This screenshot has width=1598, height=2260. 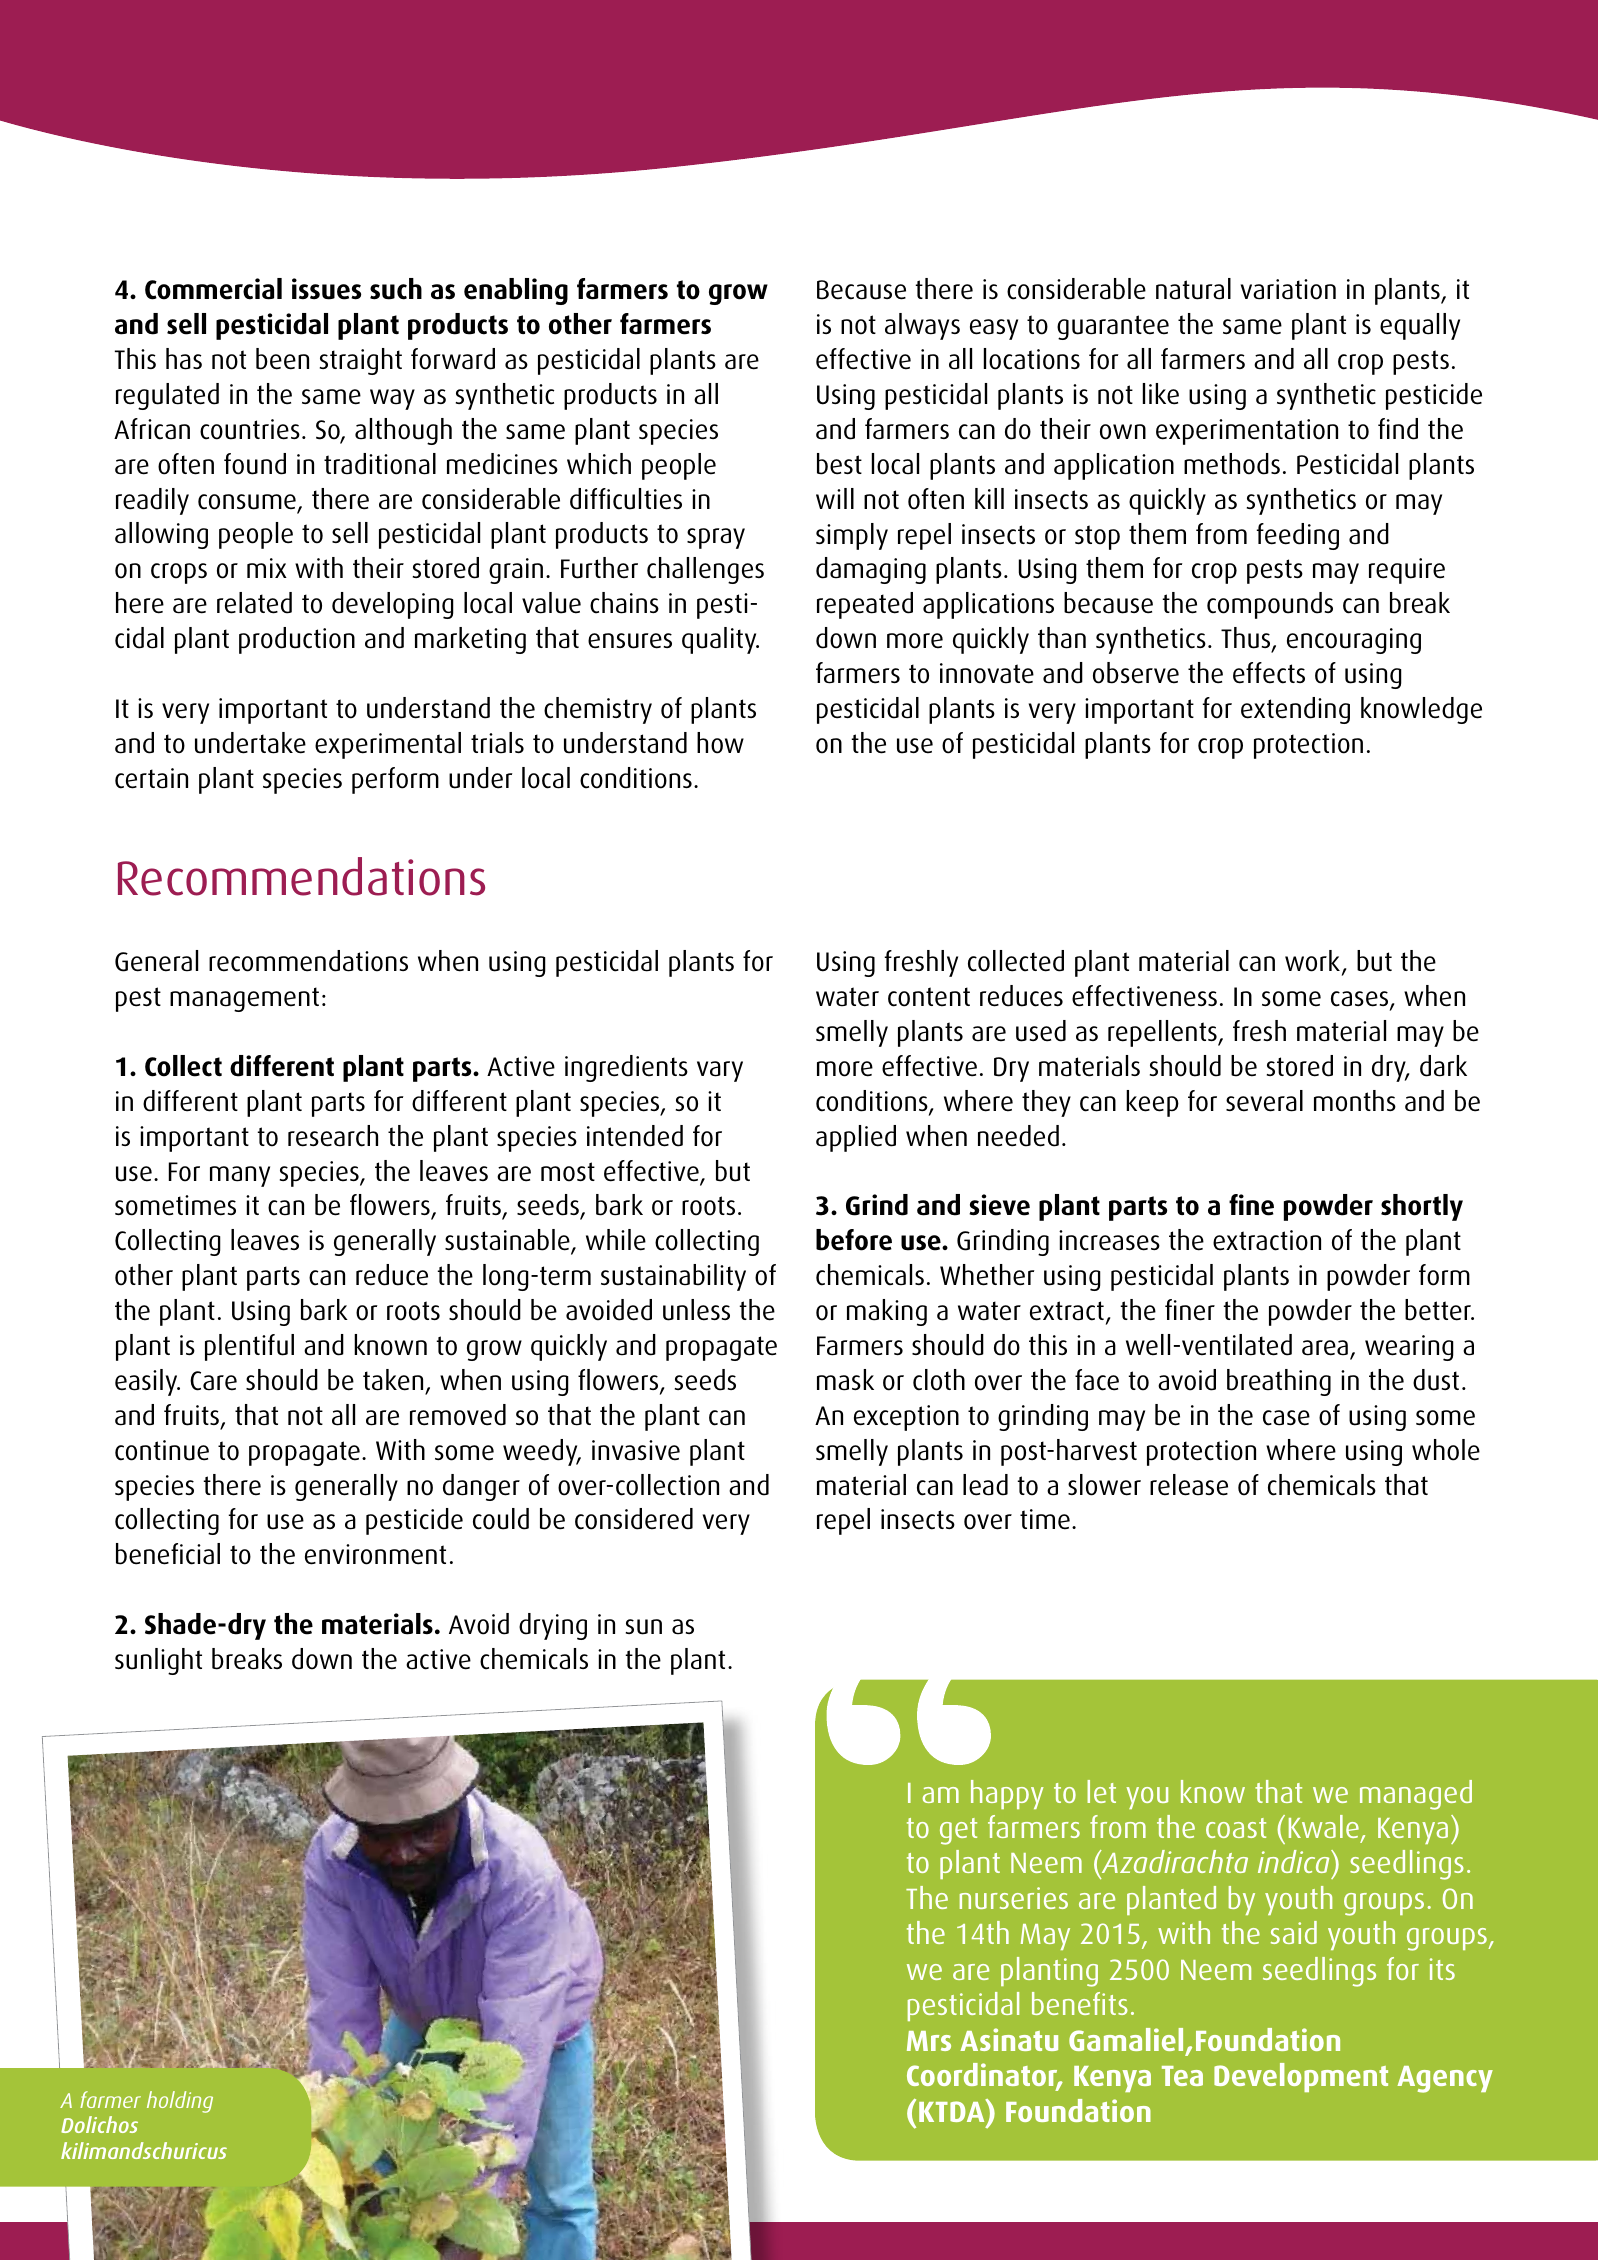 What do you see at coordinates (720, 743) in the screenshot?
I see `how` at bounding box center [720, 743].
